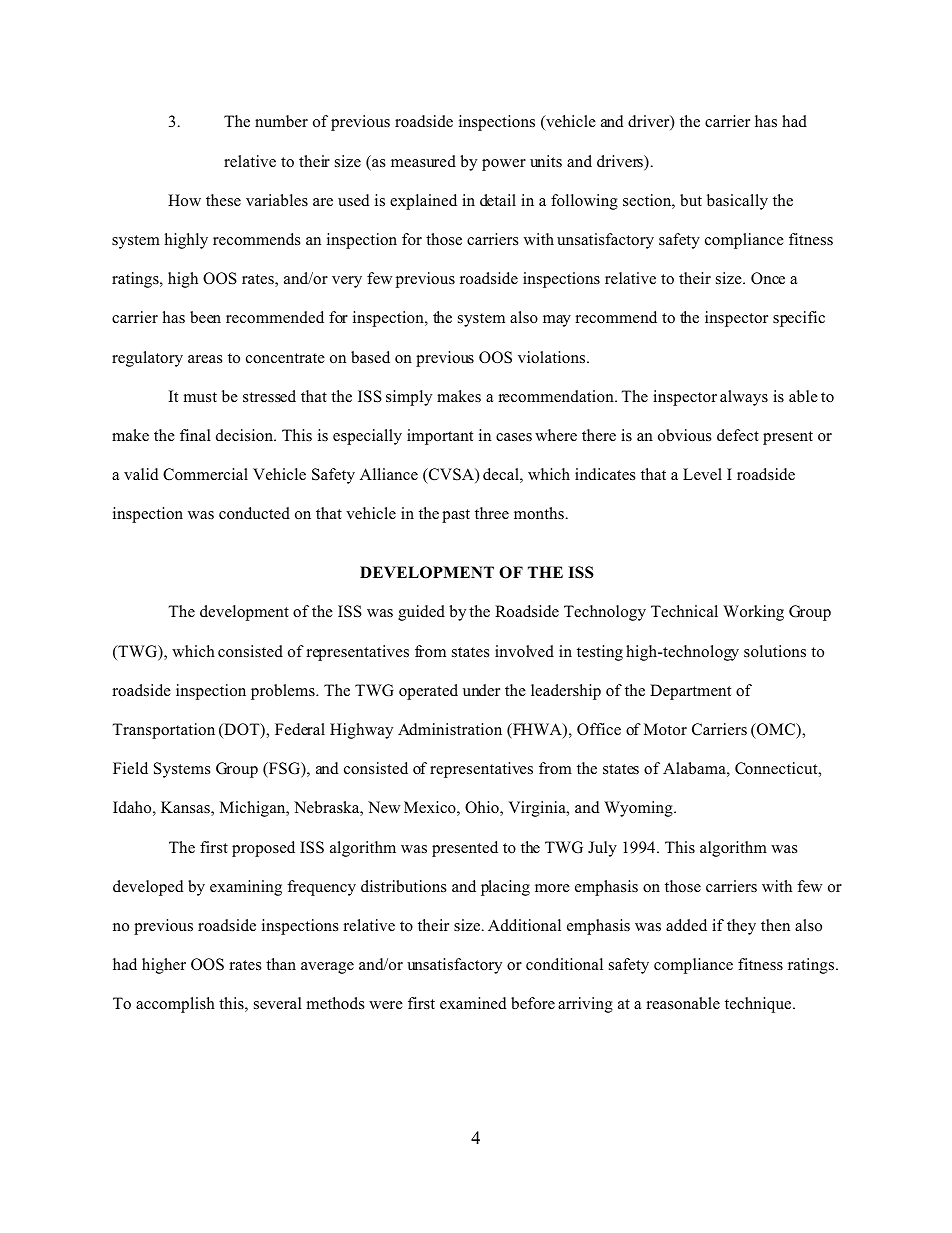 Image resolution: width=952 pixels, height=1233 pixels. Describe the element at coordinates (737, 202) in the screenshot. I see `basically` at that location.
